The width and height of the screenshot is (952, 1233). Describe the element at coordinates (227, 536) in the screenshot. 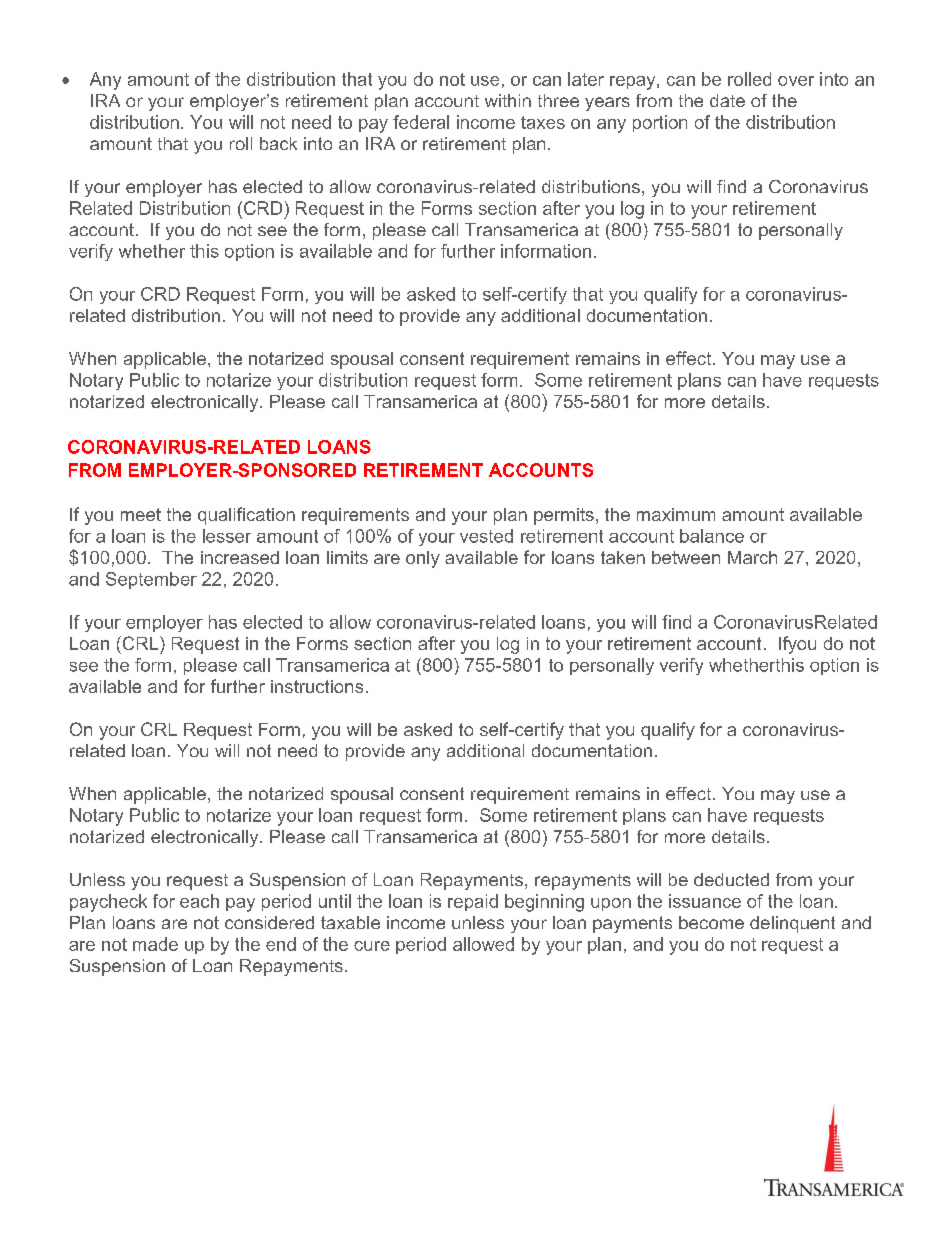

I see `lesser` at that location.
